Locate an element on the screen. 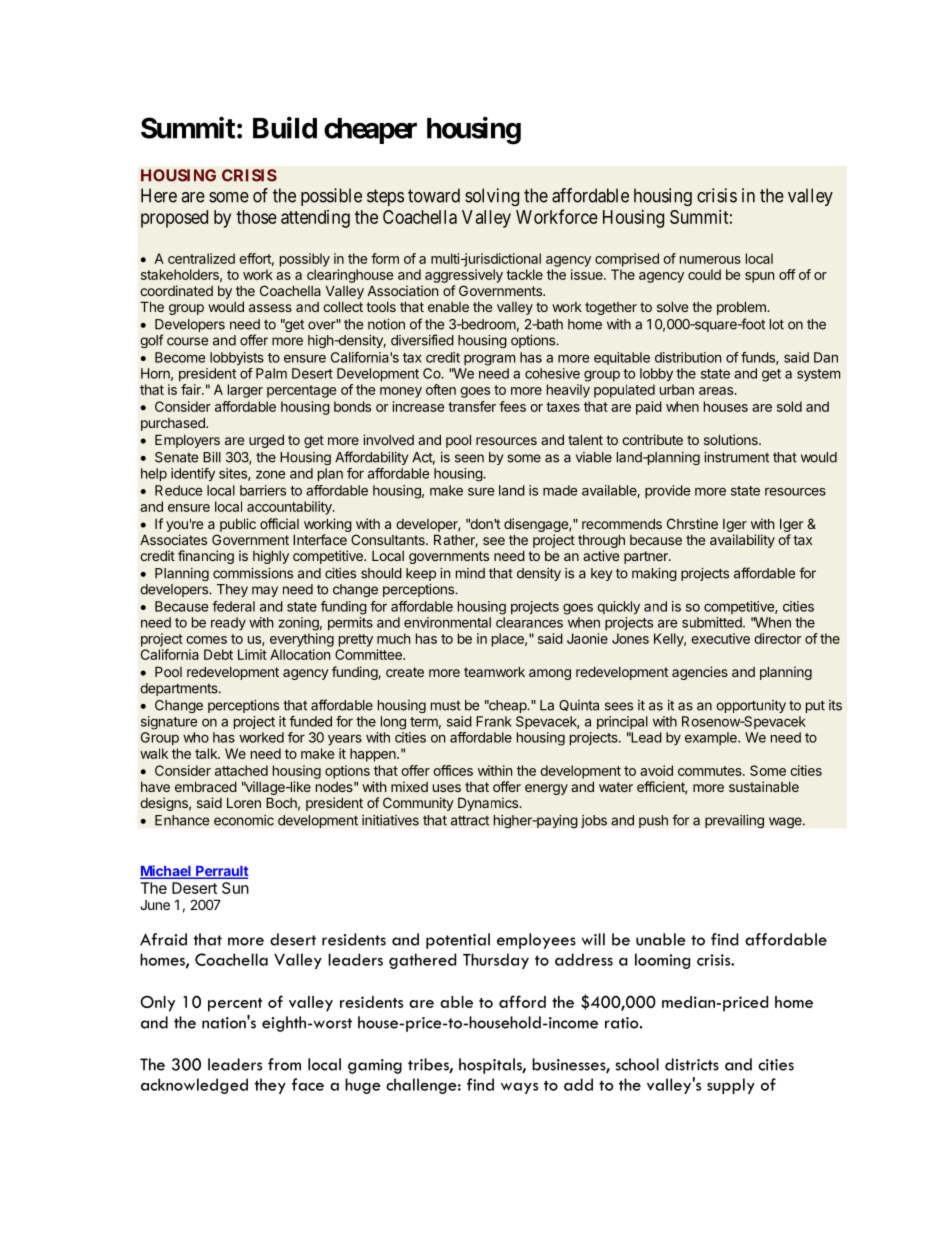 The height and width of the screenshot is (1233, 952). numerous is located at coordinates (710, 260).
